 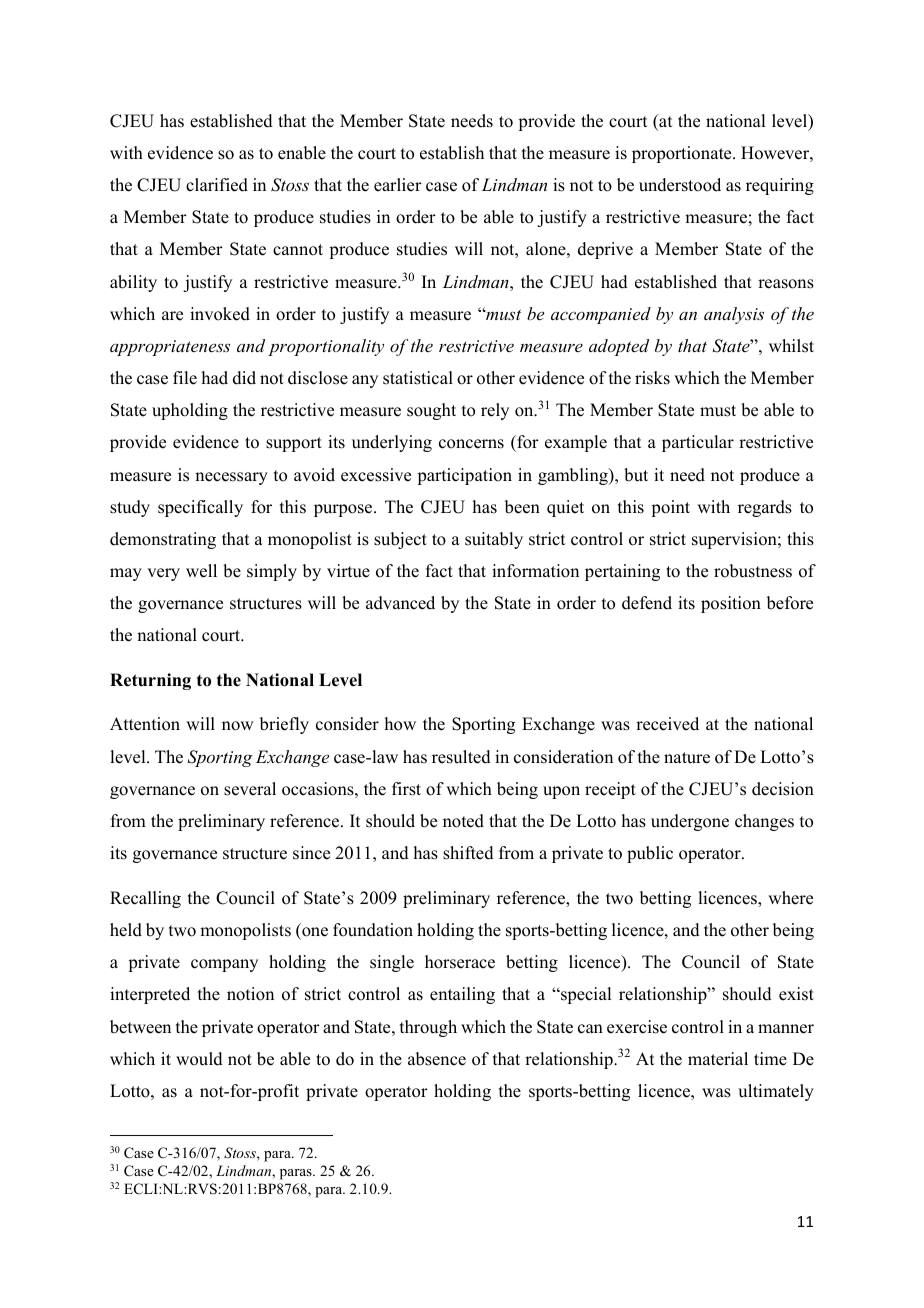 What do you see at coordinates (199, 1059) in the screenshot?
I see `would` at bounding box center [199, 1059].
